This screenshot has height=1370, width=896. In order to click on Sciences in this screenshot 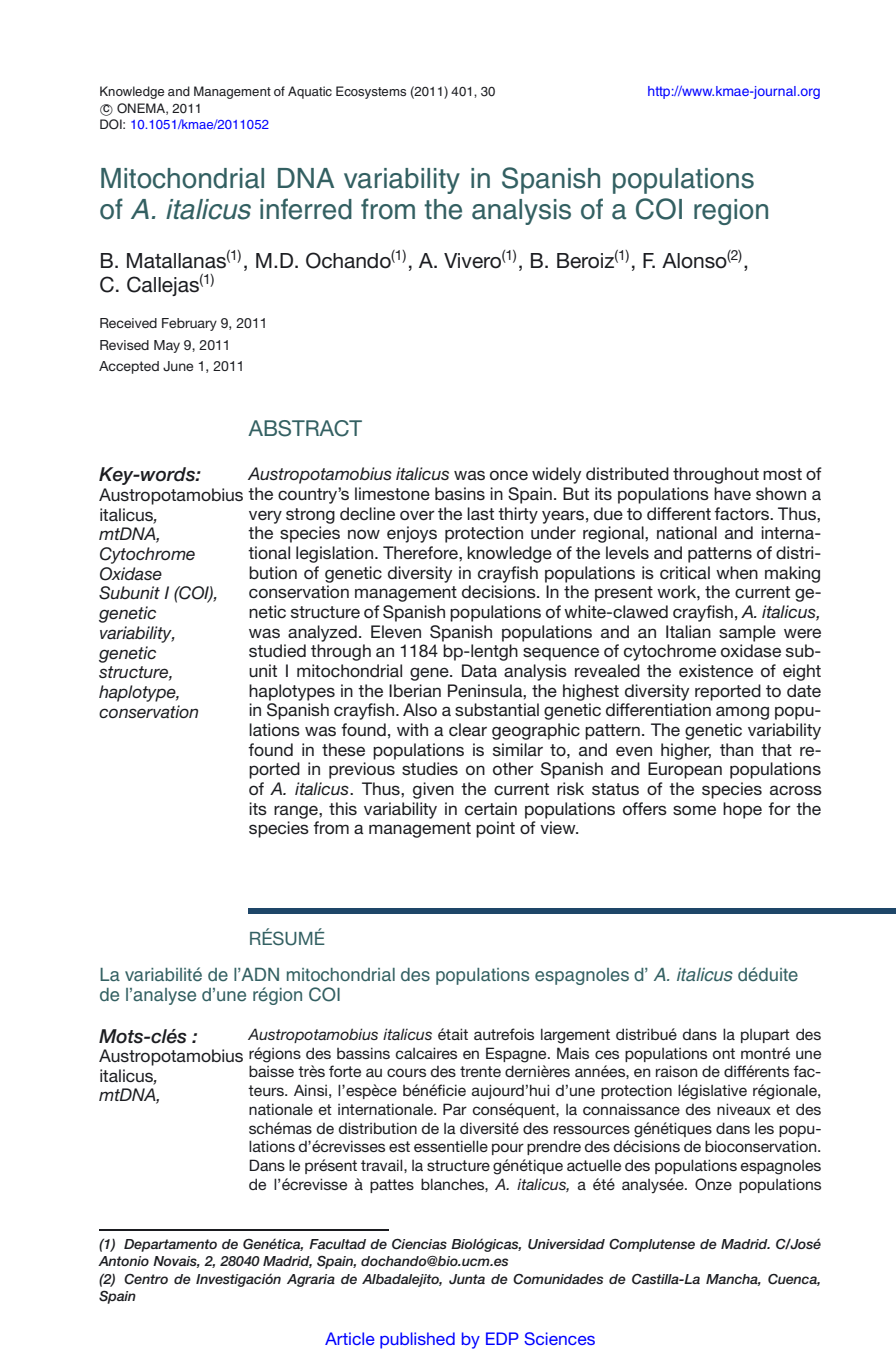, I will do `click(559, 1338)`.
